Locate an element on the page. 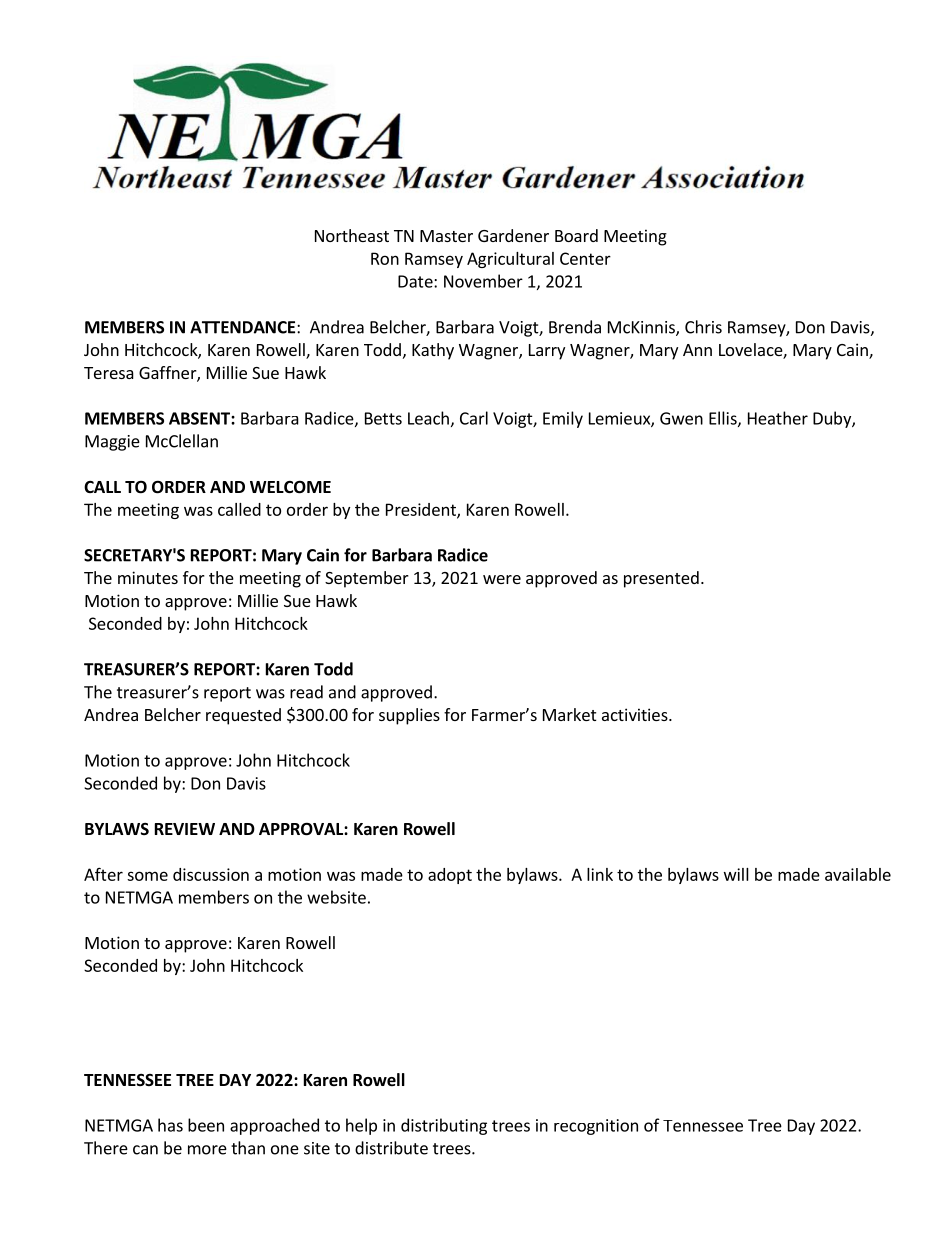  recognition is located at coordinates (596, 1127).
